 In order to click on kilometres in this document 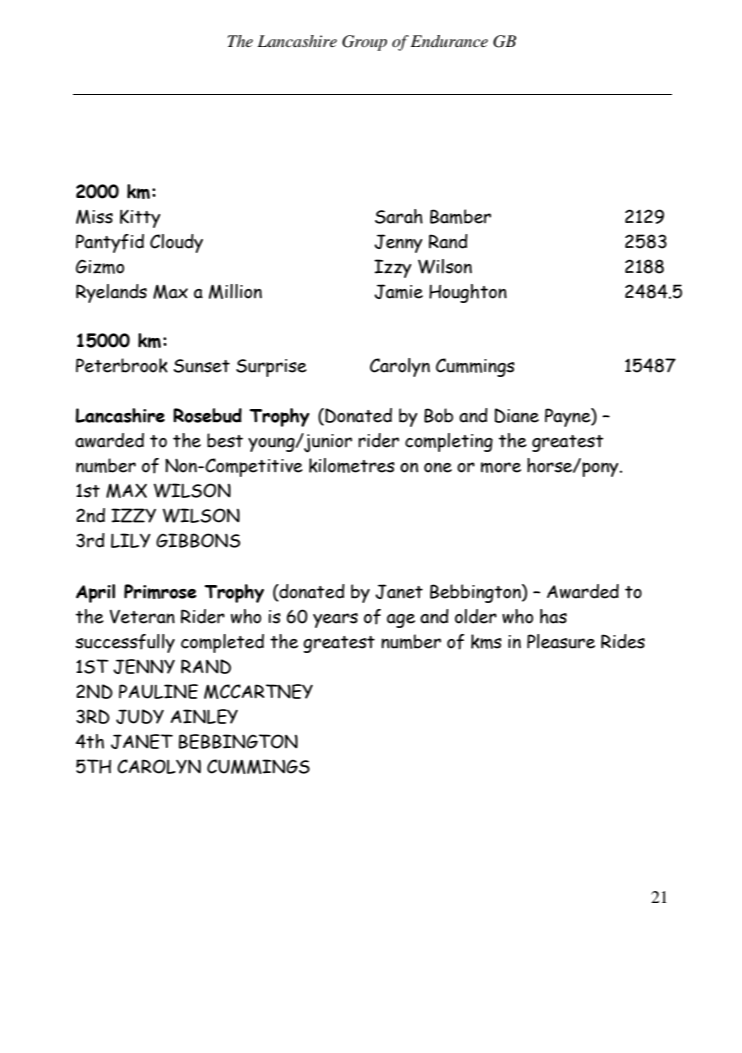, I will do `click(352, 465)`.
